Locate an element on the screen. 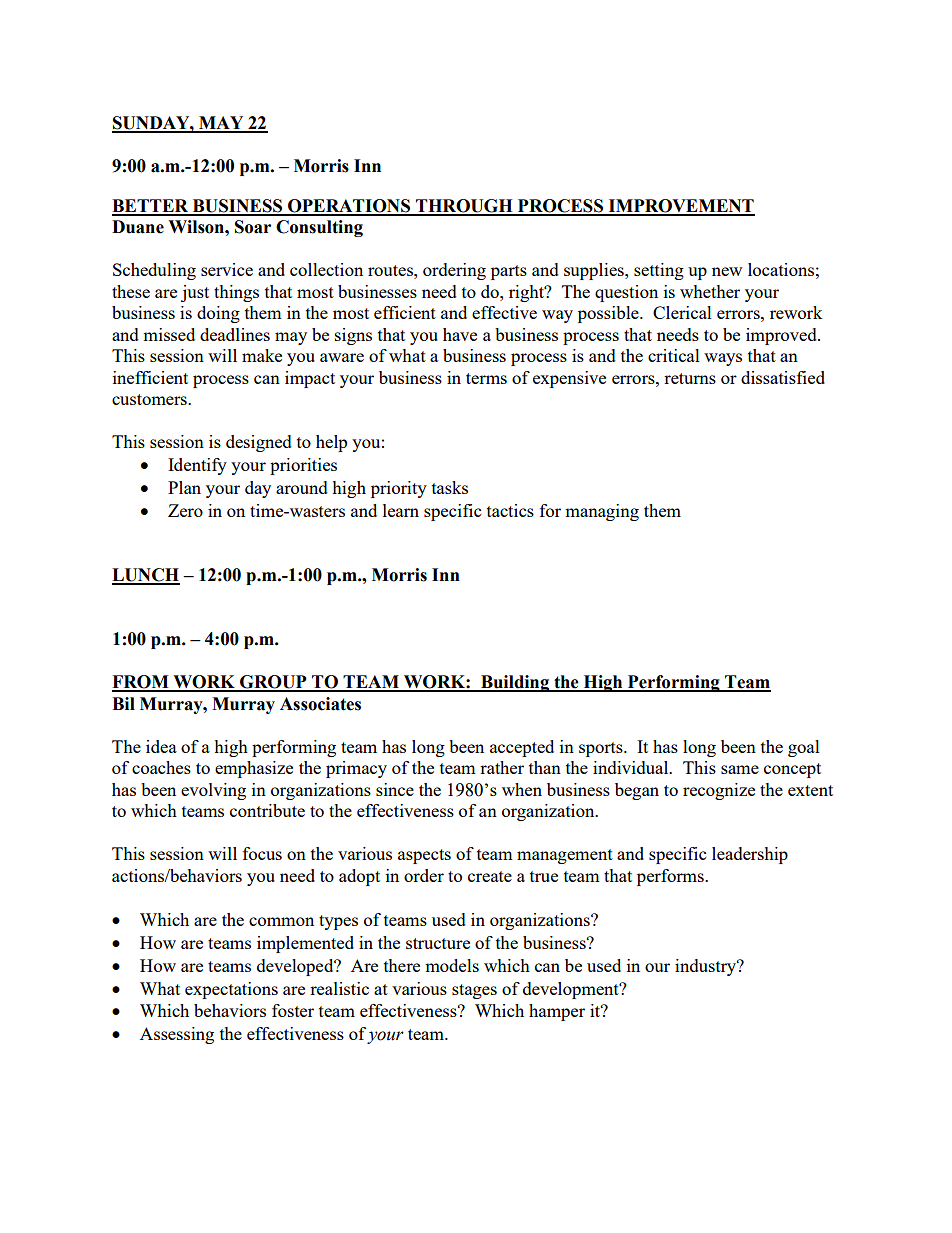 The image size is (952, 1233). expectations is located at coordinates (231, 990).
